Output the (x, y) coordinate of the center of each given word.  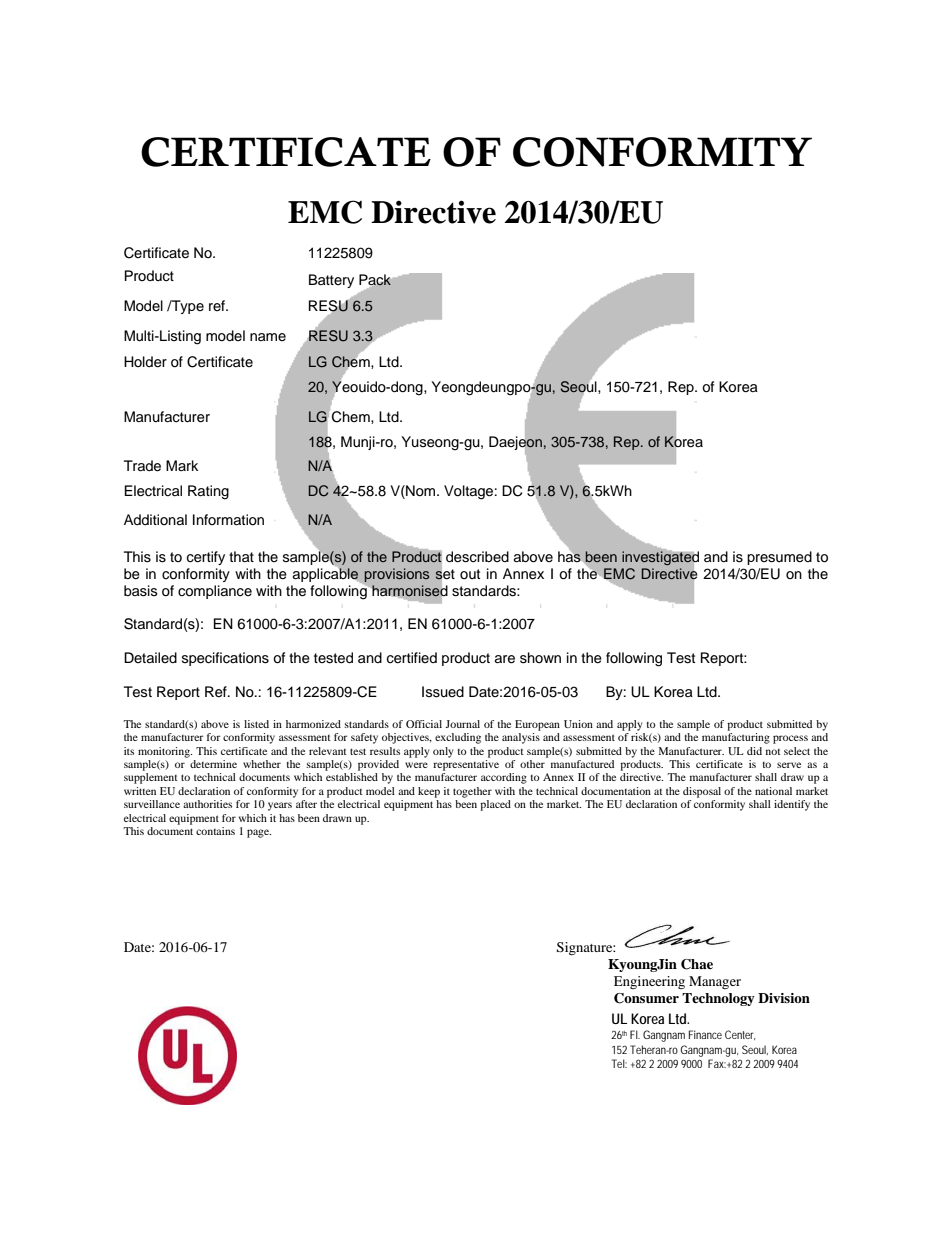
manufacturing (736, 738)
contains (215, 831)
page (259, 833)
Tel (619, 1063)
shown (540, 658)
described (477, 557)
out (470, 574)
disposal (702, 792)
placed (495, 805)
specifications (225, 659)
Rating (208, 492)
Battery (331, 281)
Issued (443, 692)
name (268, 337)
